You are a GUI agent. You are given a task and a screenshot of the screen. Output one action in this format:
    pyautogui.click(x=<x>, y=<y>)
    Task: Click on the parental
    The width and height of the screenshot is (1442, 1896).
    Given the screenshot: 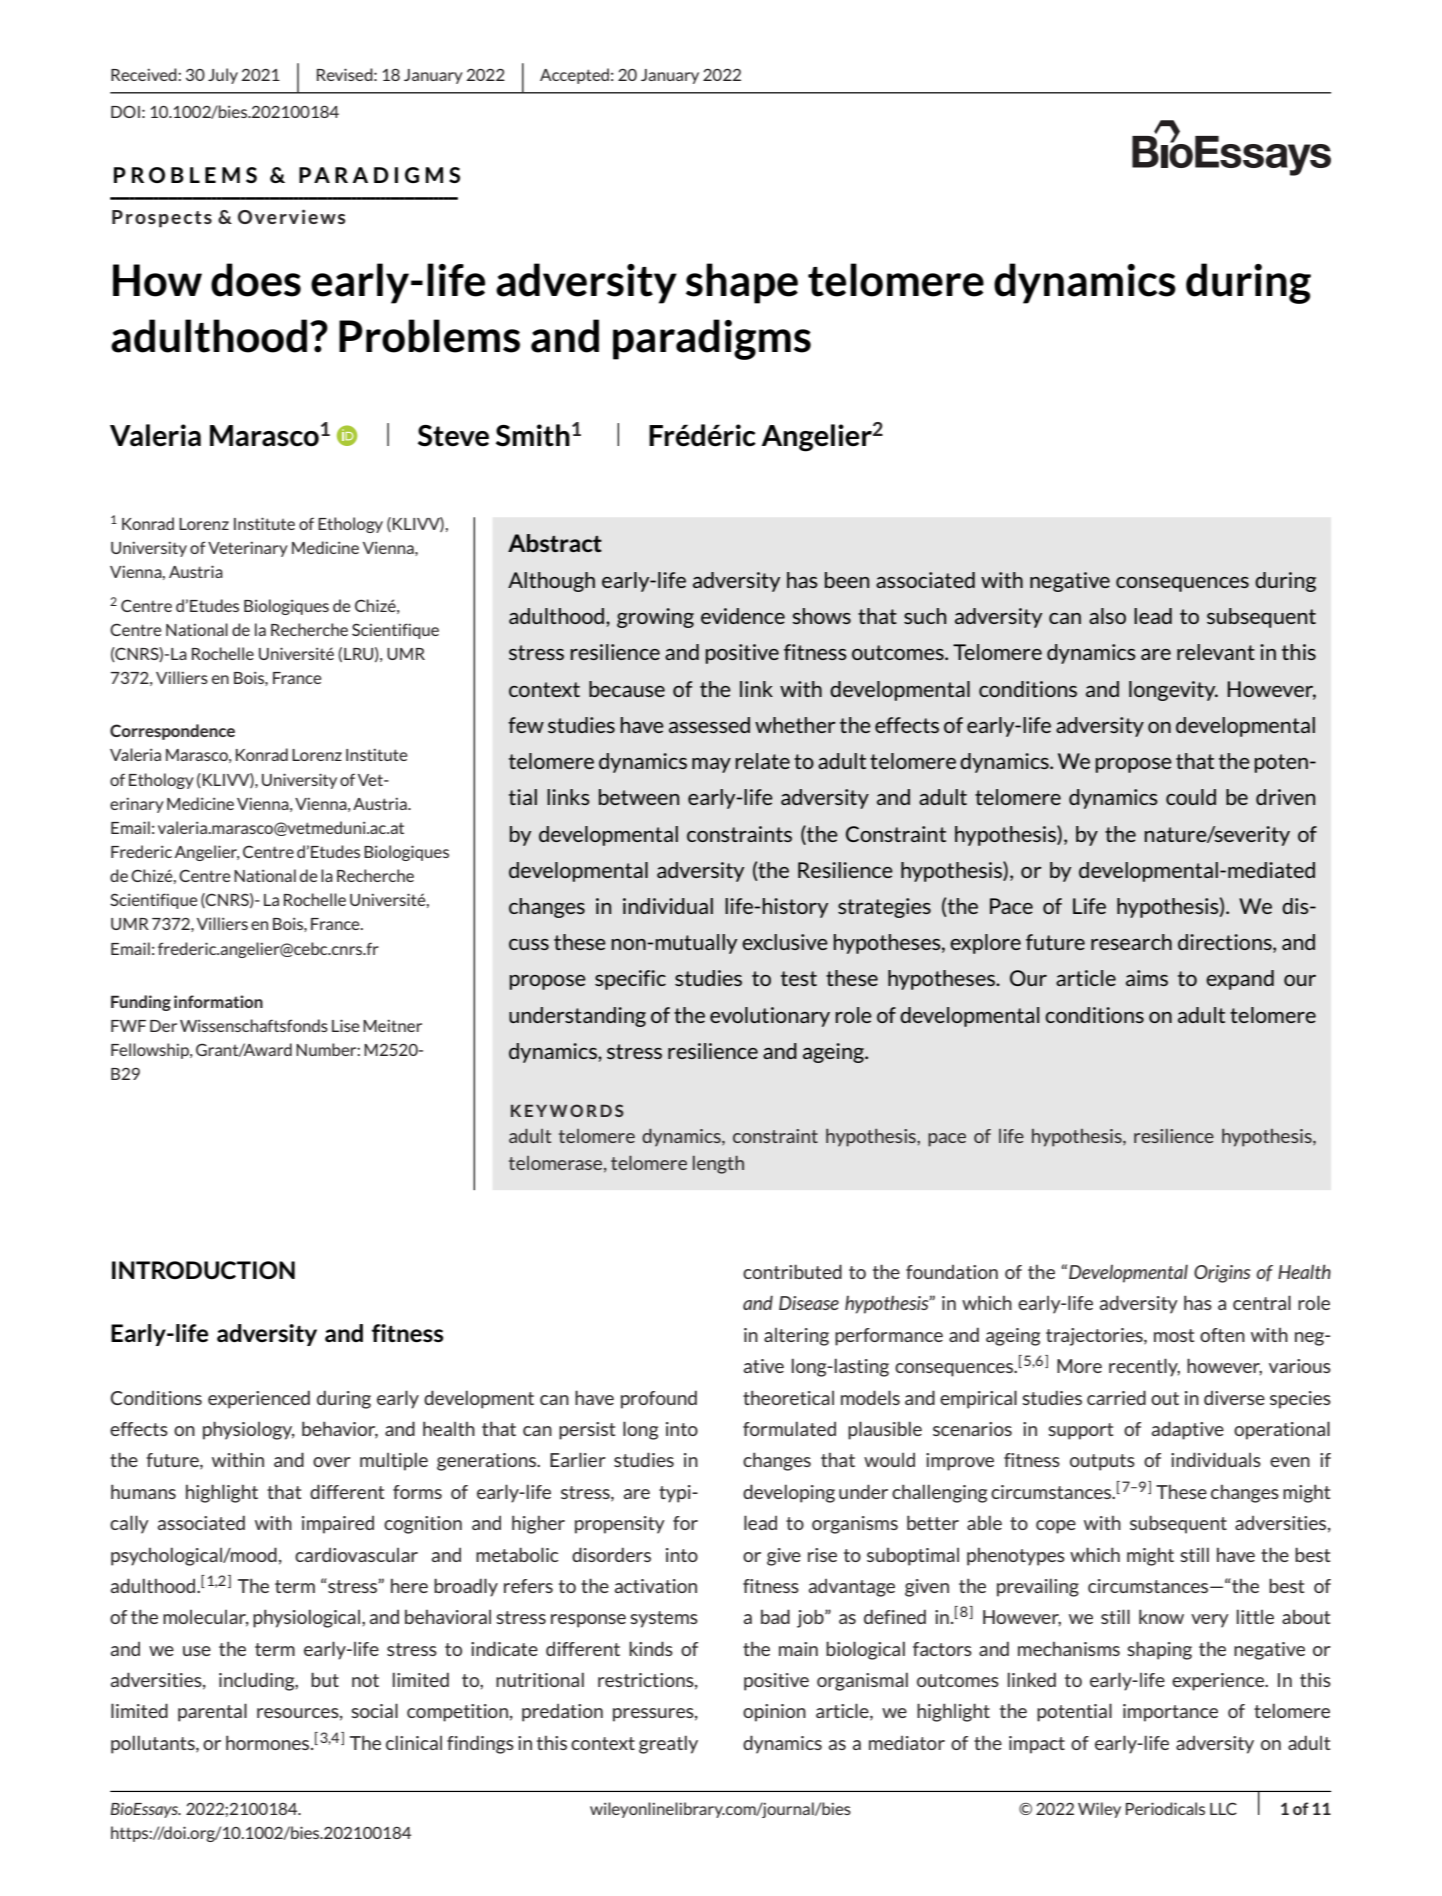 What is the action you would take?
    pyautogui.click(x=212, y=1712)
